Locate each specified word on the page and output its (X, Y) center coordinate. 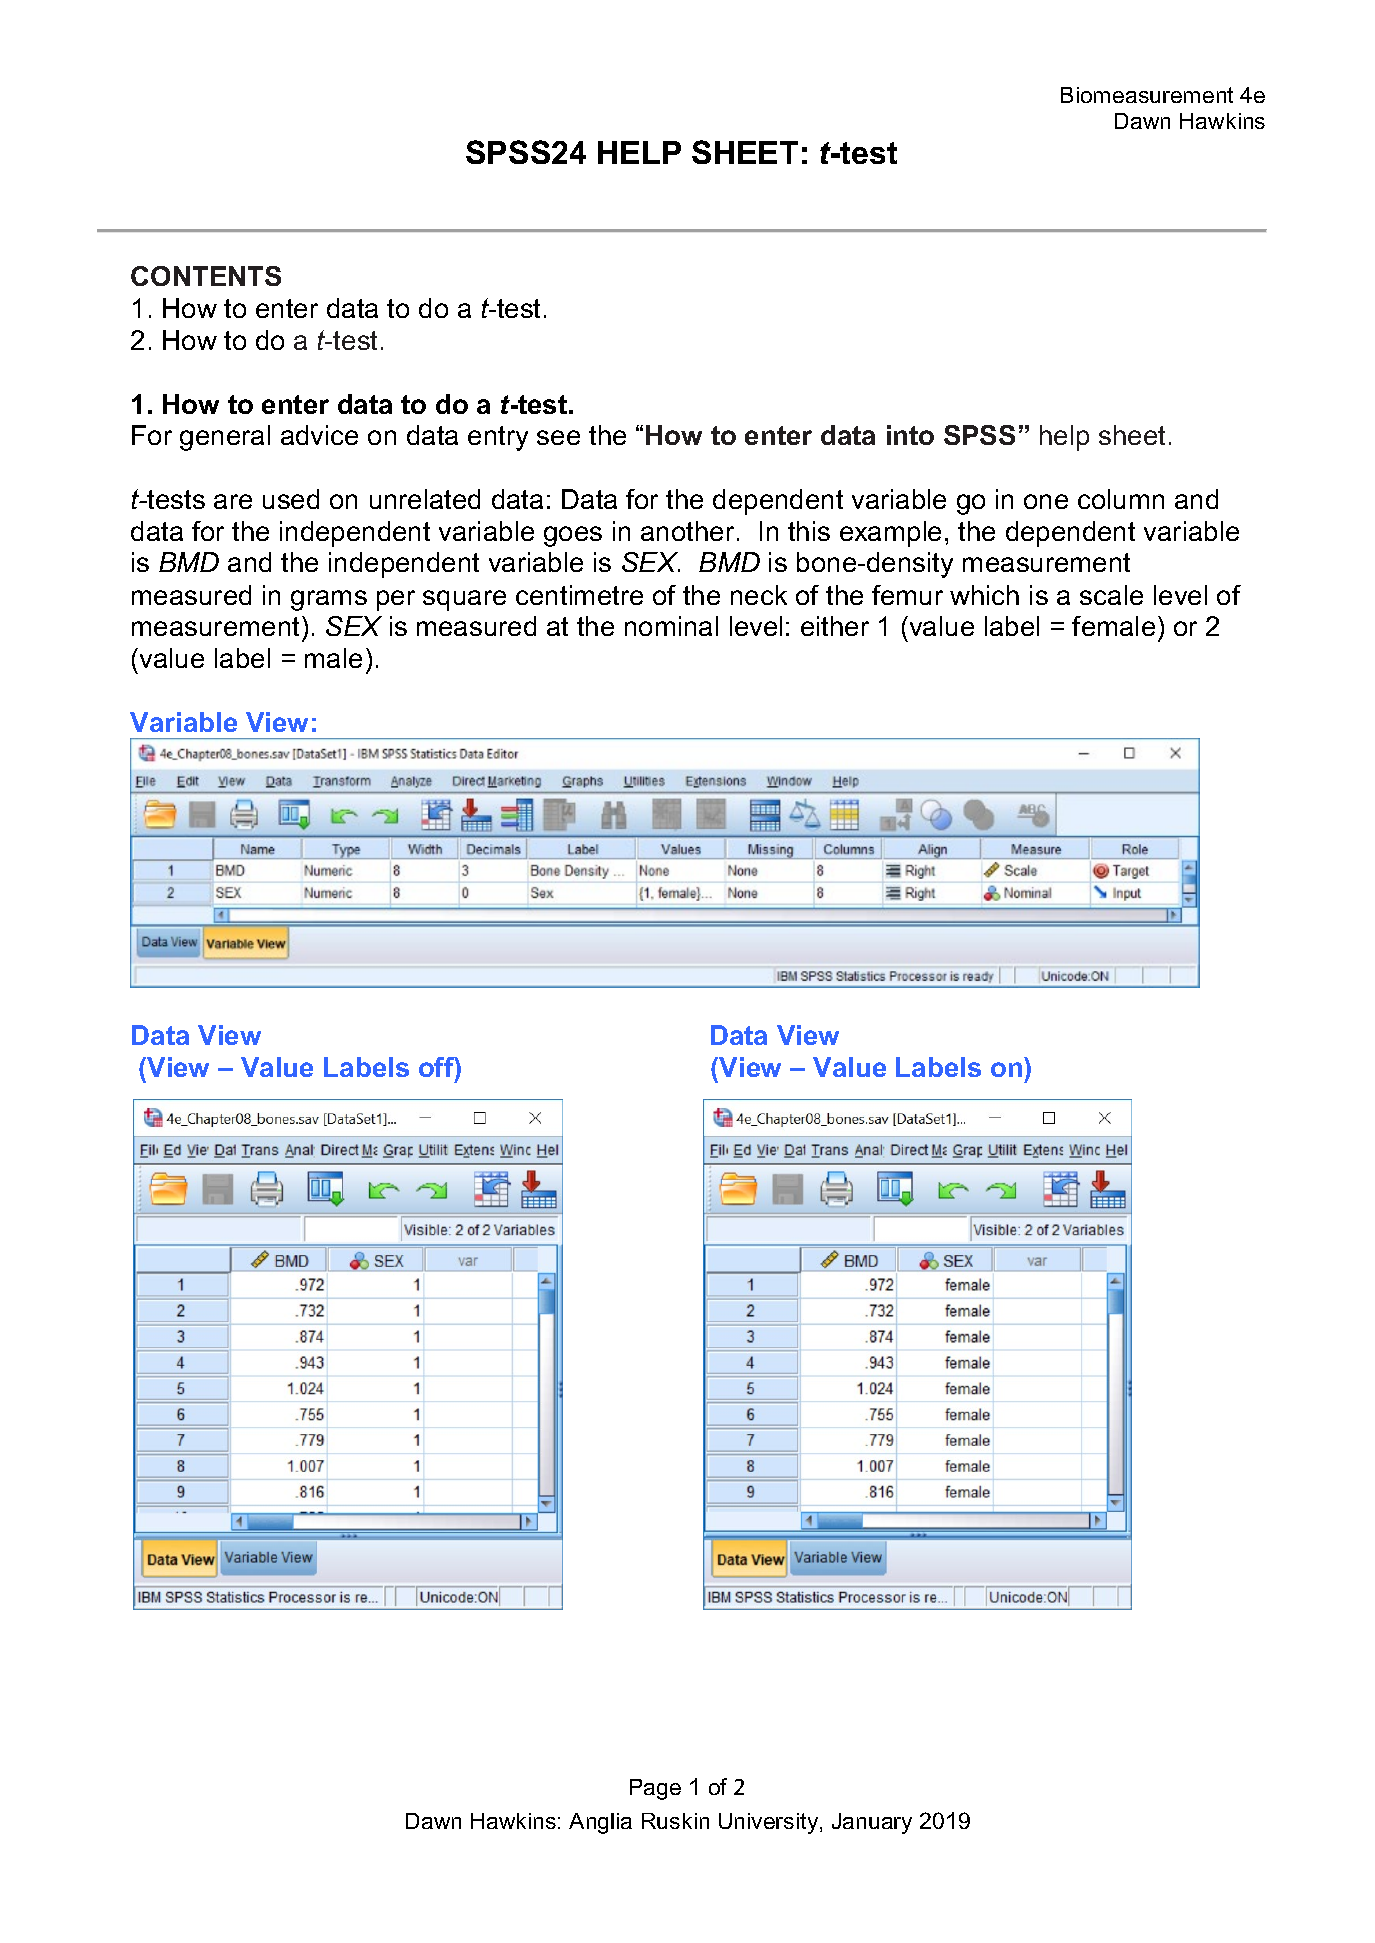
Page (655, 1789)
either (835, 626)
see (558, 437)
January (872, 1823)
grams (329, 600)
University (770, 1823)
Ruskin (675, 1821)
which (984, 595)
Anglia (600, 1823)
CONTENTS (206, 276)
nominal (671, 626)
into (910, 435)
